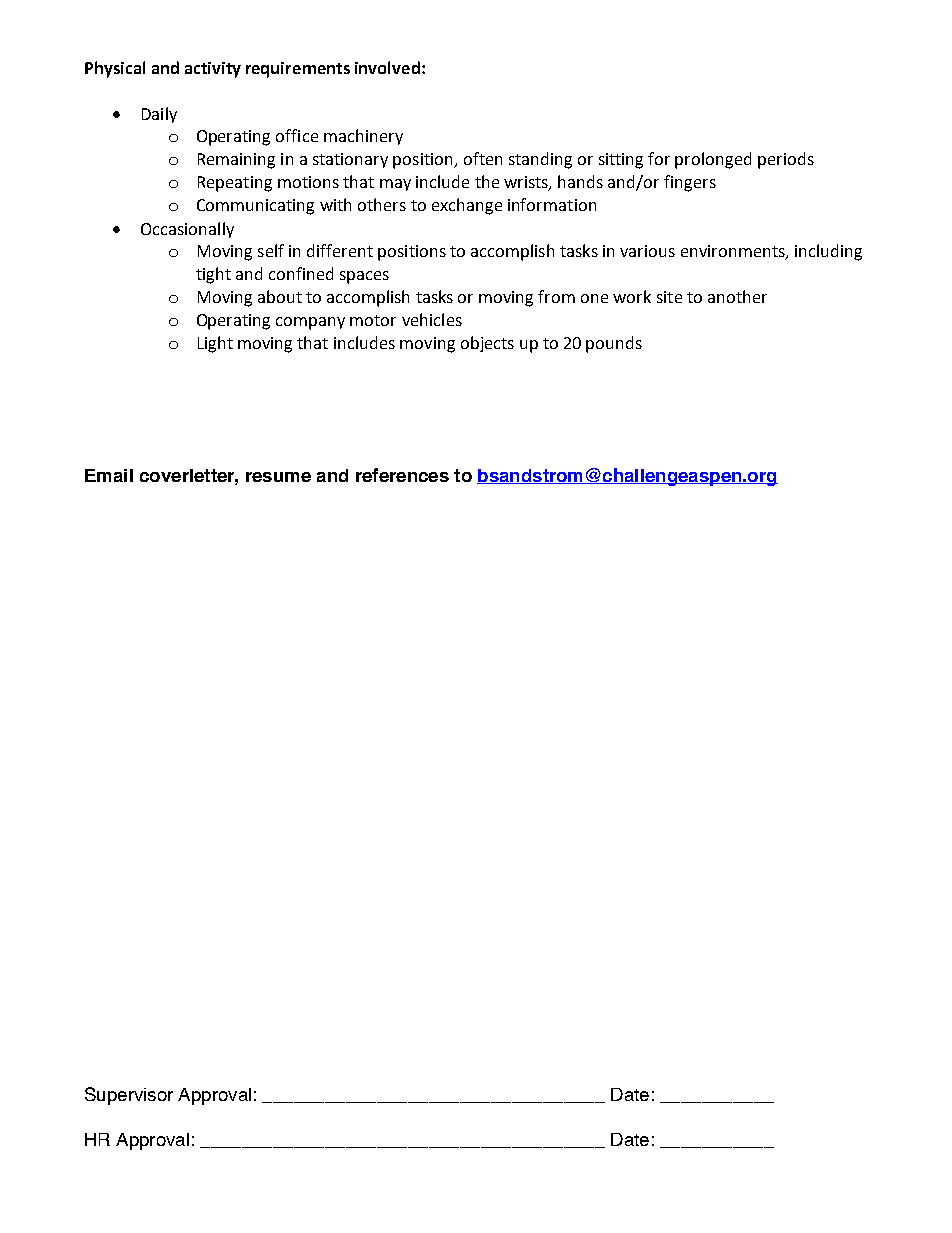 Image resolution: width=952 pixels, height=1233 pixels. What do you see at coordinates (109, 475) in the screenshot?
I see `Email` at bounding box center [109, 475].
